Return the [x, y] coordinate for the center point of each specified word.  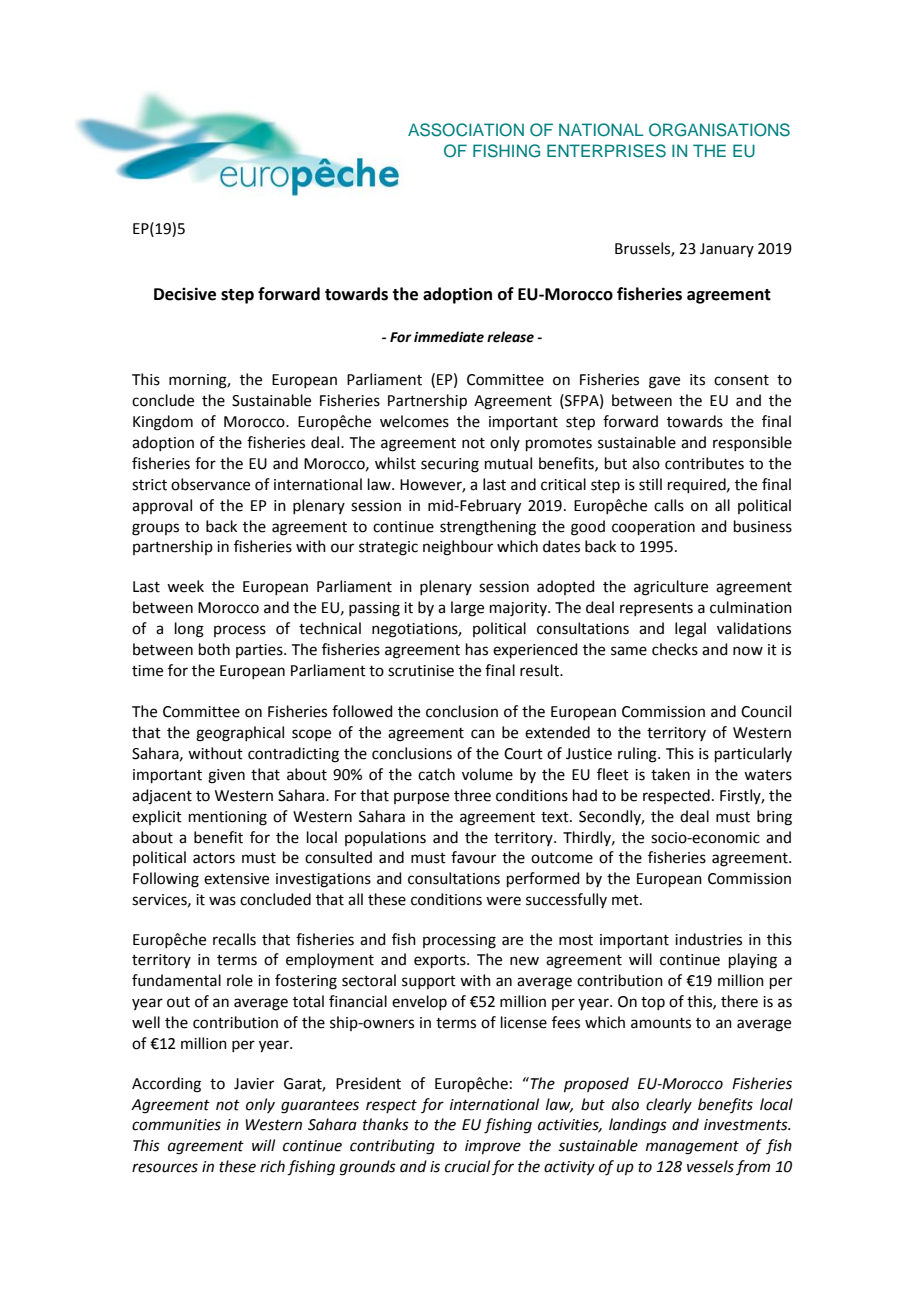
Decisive [185, 294]
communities [176, 1125]
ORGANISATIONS [719, 130]
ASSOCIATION [466, 130]
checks [675, 649]
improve [493, 1147]
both [214, 649]
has [477, 649]
